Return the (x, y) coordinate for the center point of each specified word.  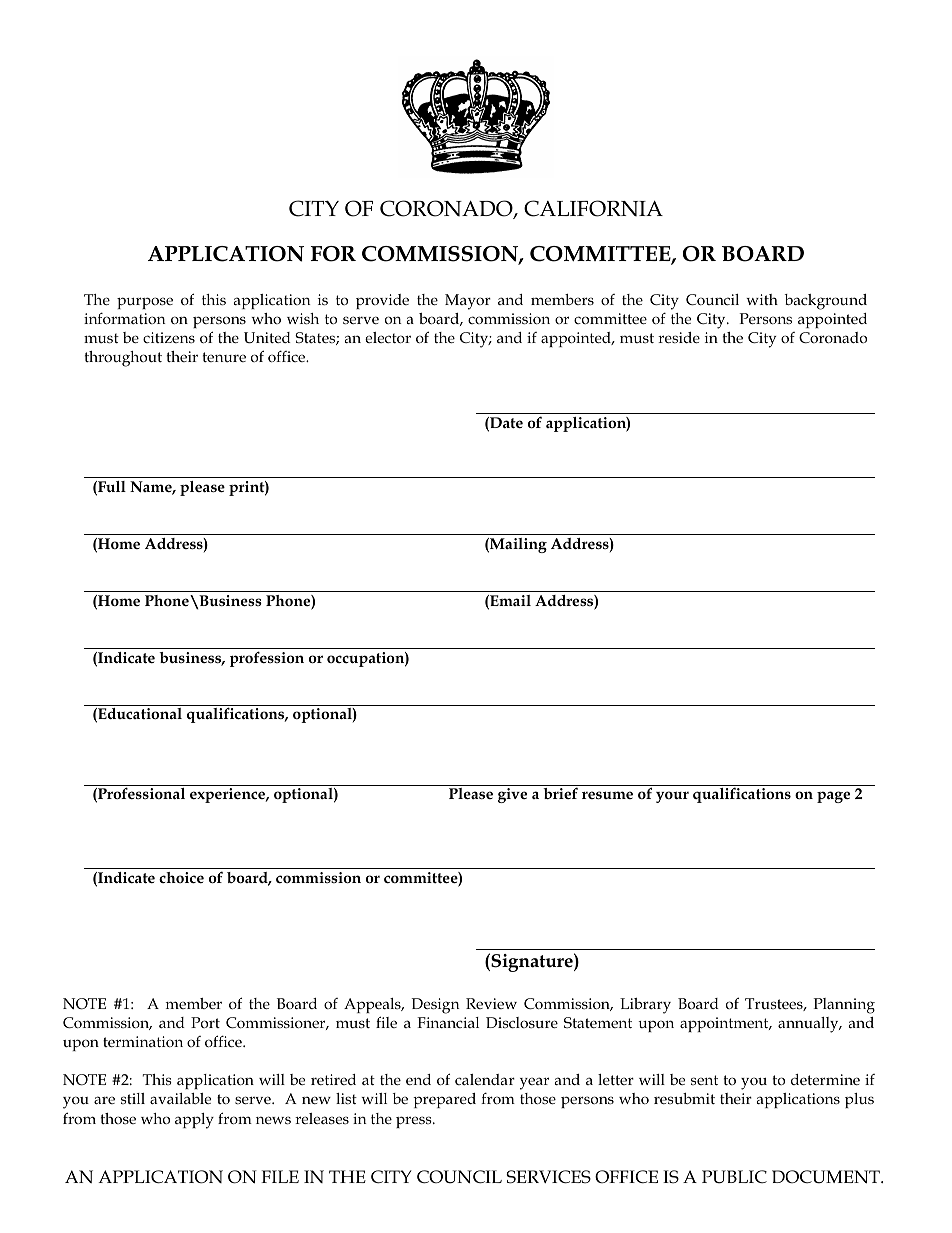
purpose (145, 303)
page (833, 797)
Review (491, 1003)
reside (679, 337)
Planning (844, 1006)
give (512, 795)
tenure (224, 357)
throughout (123, 359)
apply (194, 1121)
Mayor (468, 302)
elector (388, 337)
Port (205, 1022)
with (762, 299)
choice (181, 877)
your (672, 797)
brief (560, 793)
